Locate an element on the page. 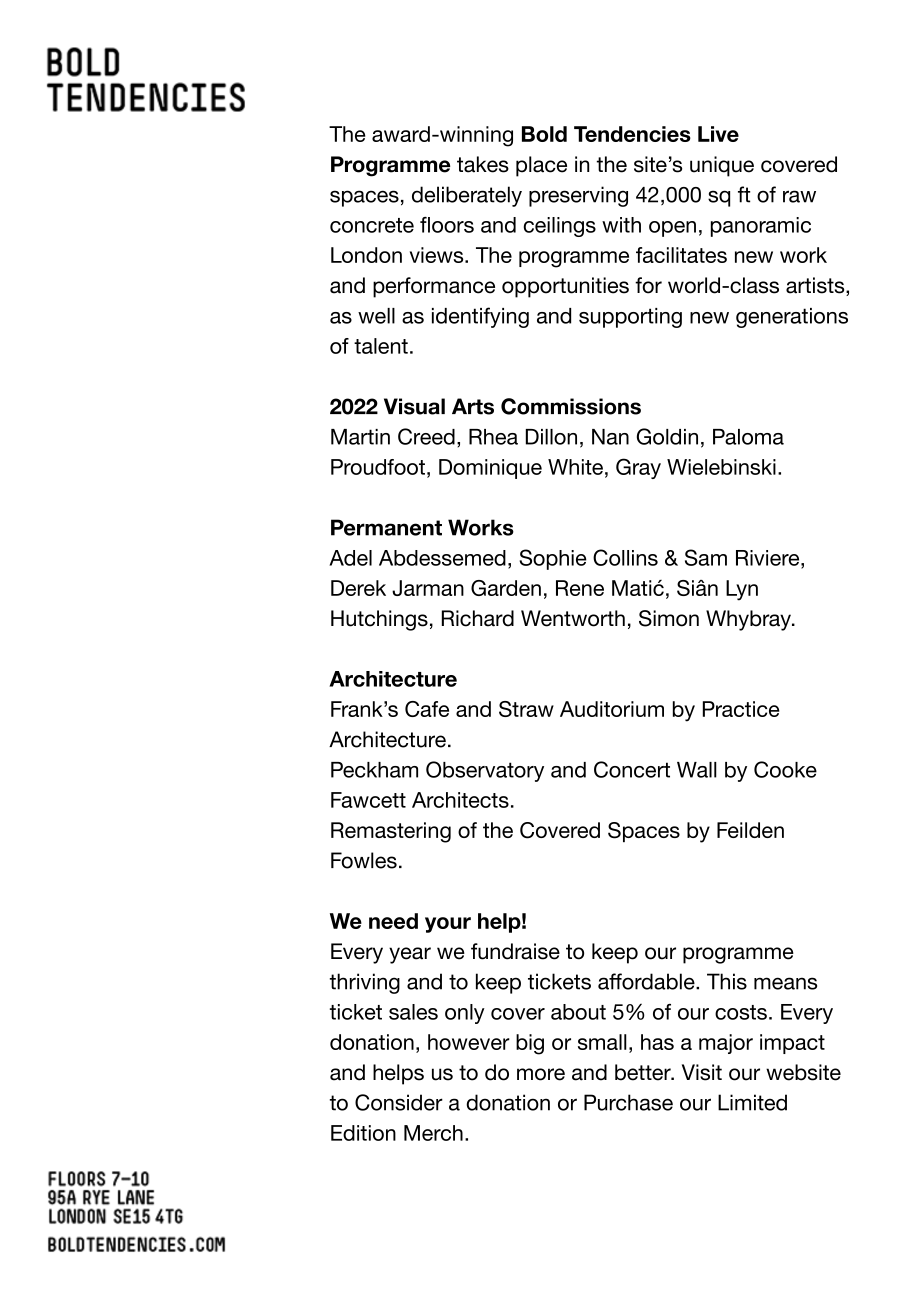 This page has height=1307, width=924. White is located at coordinates (575, 467).
